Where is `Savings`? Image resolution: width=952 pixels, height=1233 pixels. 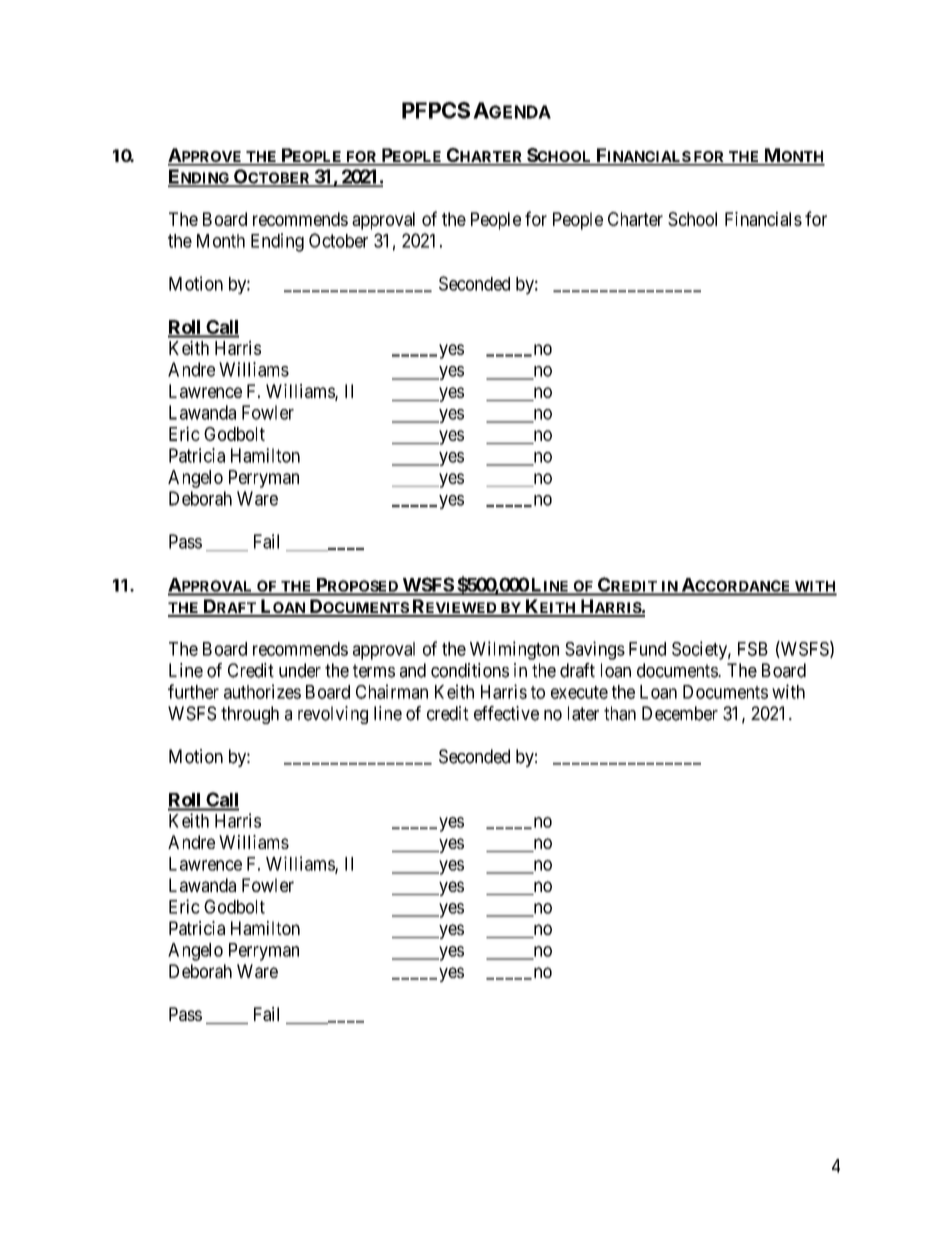
Savings is located at coordinates (595, 650).
